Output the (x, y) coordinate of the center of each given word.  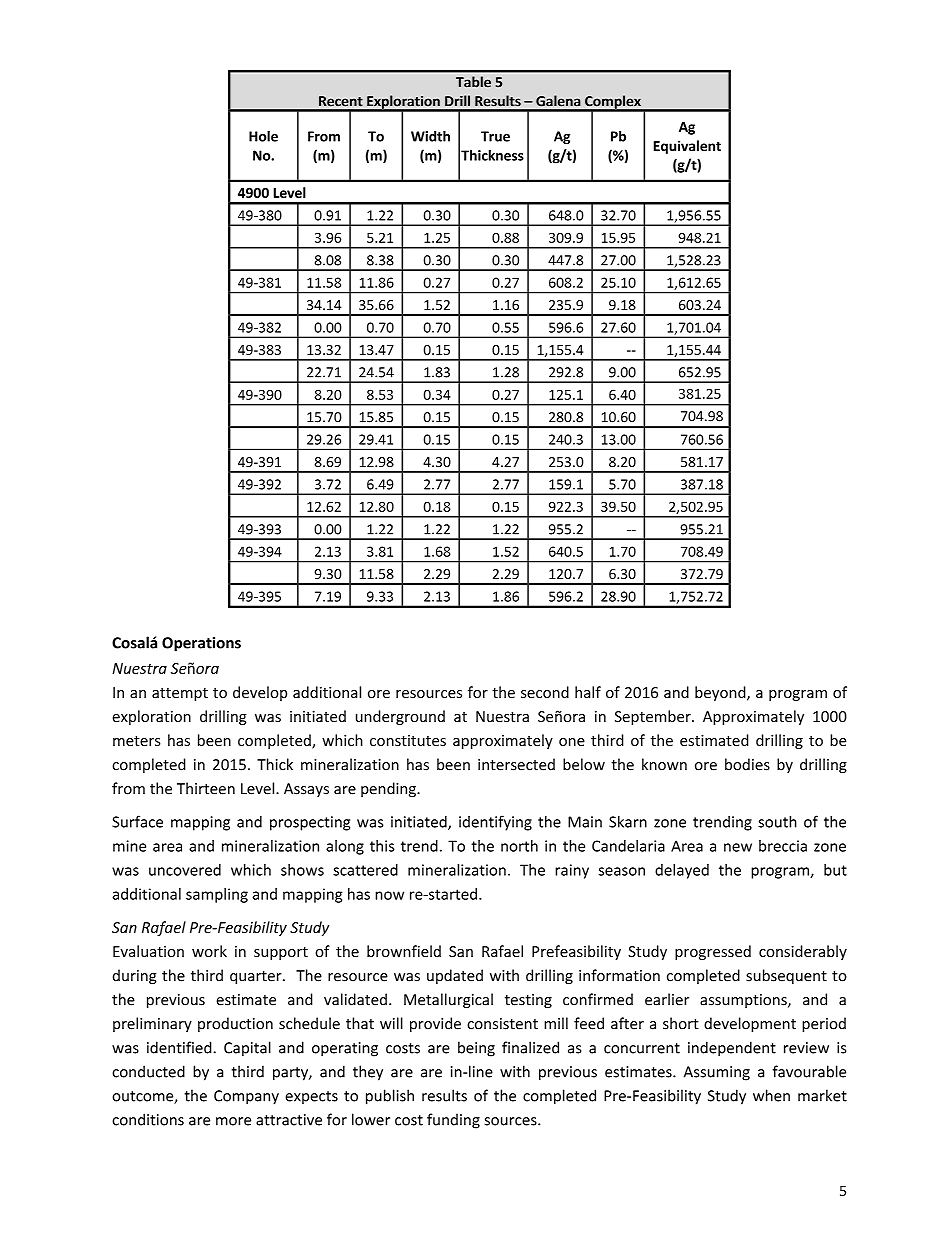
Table (473, 82)
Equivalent (687, 147)
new (738, 847)
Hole (263, 136)
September (654, 717)
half (588, 692)
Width (430, 136)
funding (453, 1121)
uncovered (185, 870)
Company (246, 1097)
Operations (201, 644)
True (495, 136)
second (545, 692)
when (771, 1095)
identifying (495, 823)
